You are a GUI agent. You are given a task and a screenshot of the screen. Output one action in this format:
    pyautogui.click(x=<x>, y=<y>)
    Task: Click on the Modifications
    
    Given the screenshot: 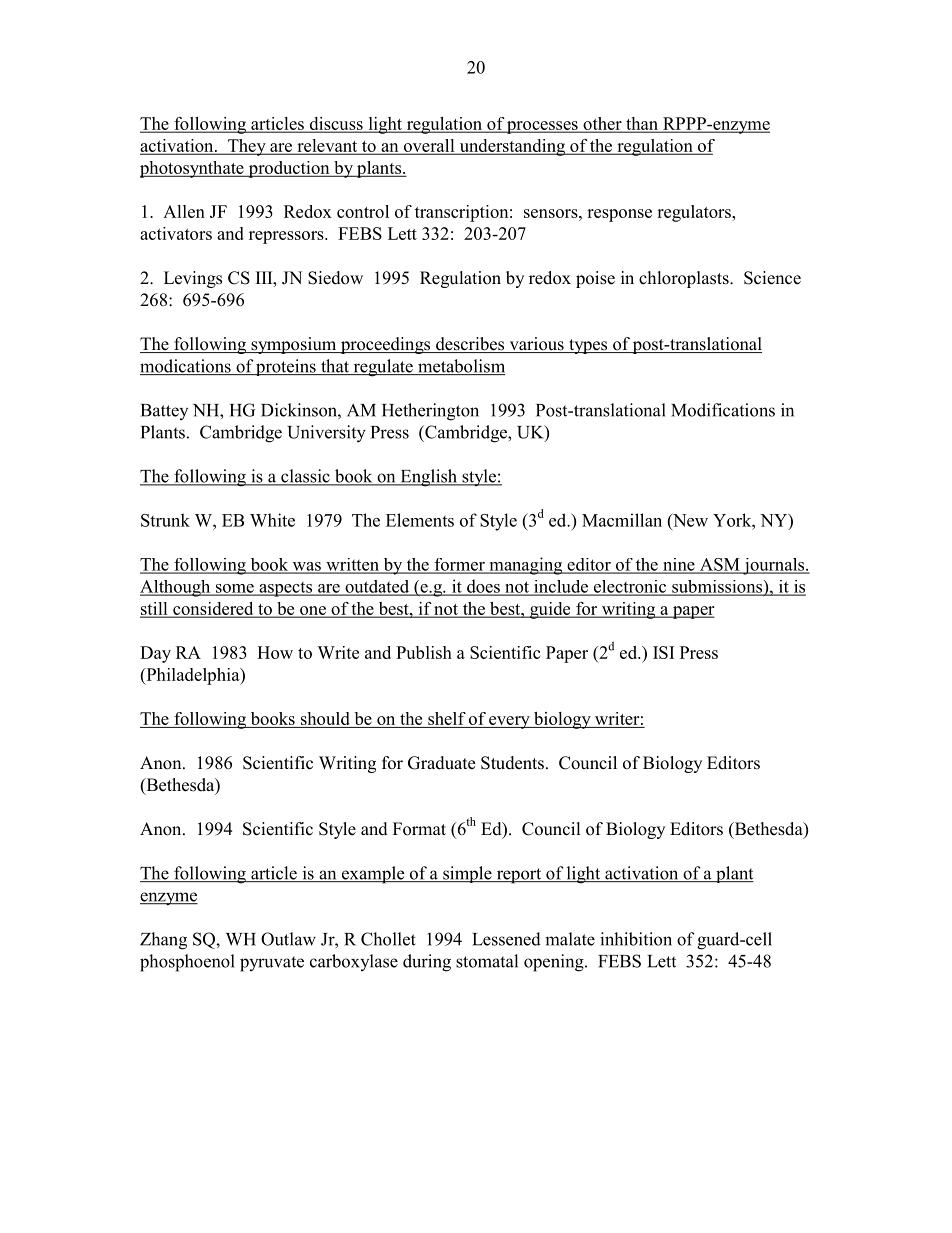 What is the action you would take?
    pyautogui.click(x=723, y=410)
